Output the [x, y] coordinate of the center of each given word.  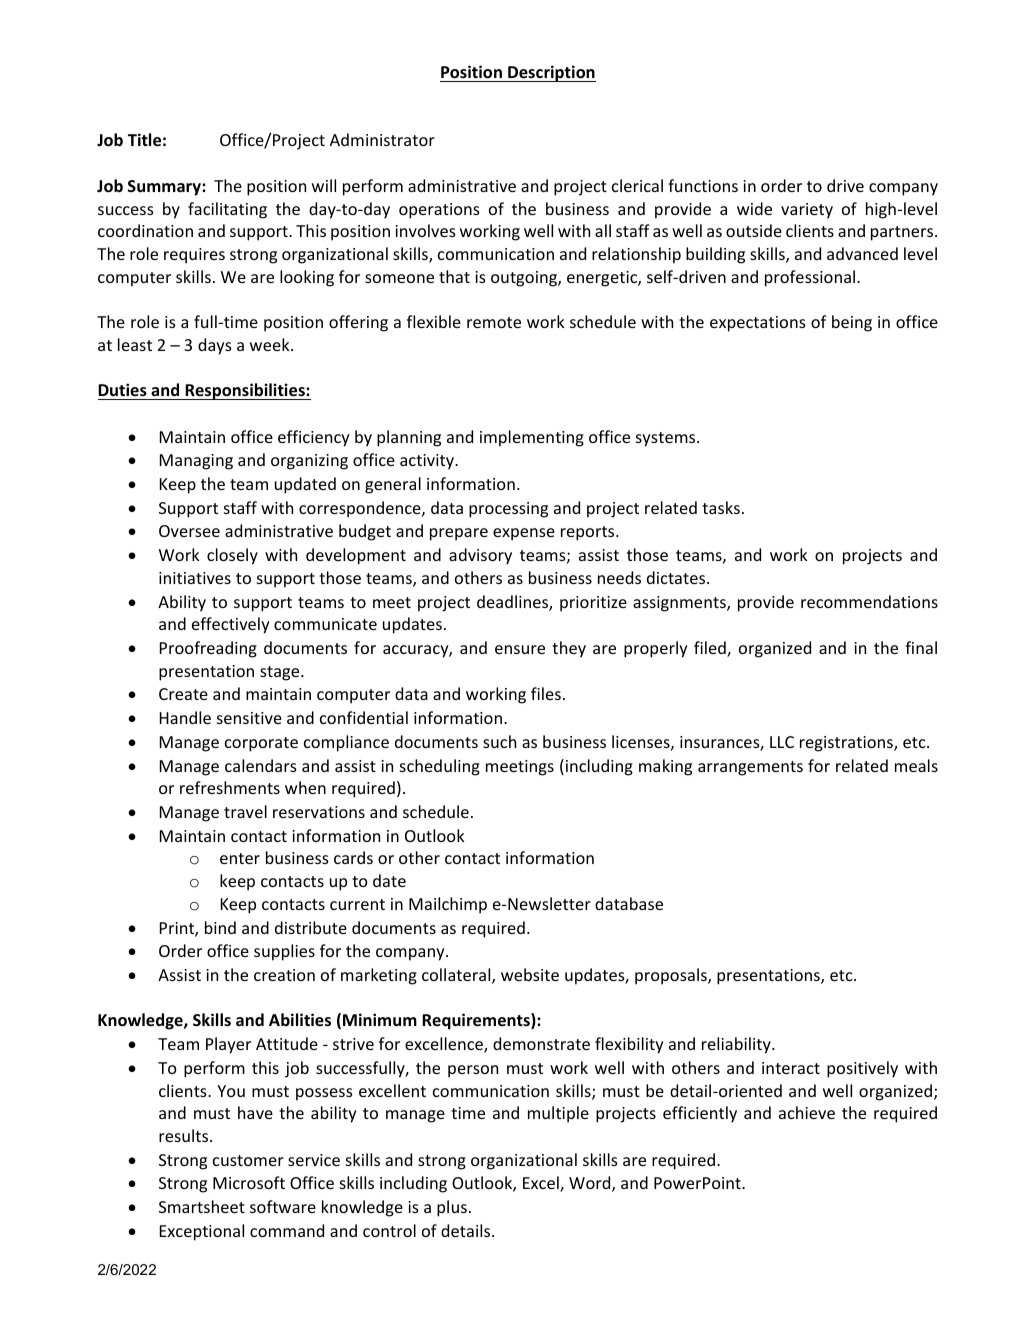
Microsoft [249, 1182]
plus [452, 1208]
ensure [520, 649]
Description [551, 73]
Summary [165, 188]
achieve [807, 1112]
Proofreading [208, 649]
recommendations [869, 601]
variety [807, 211]
